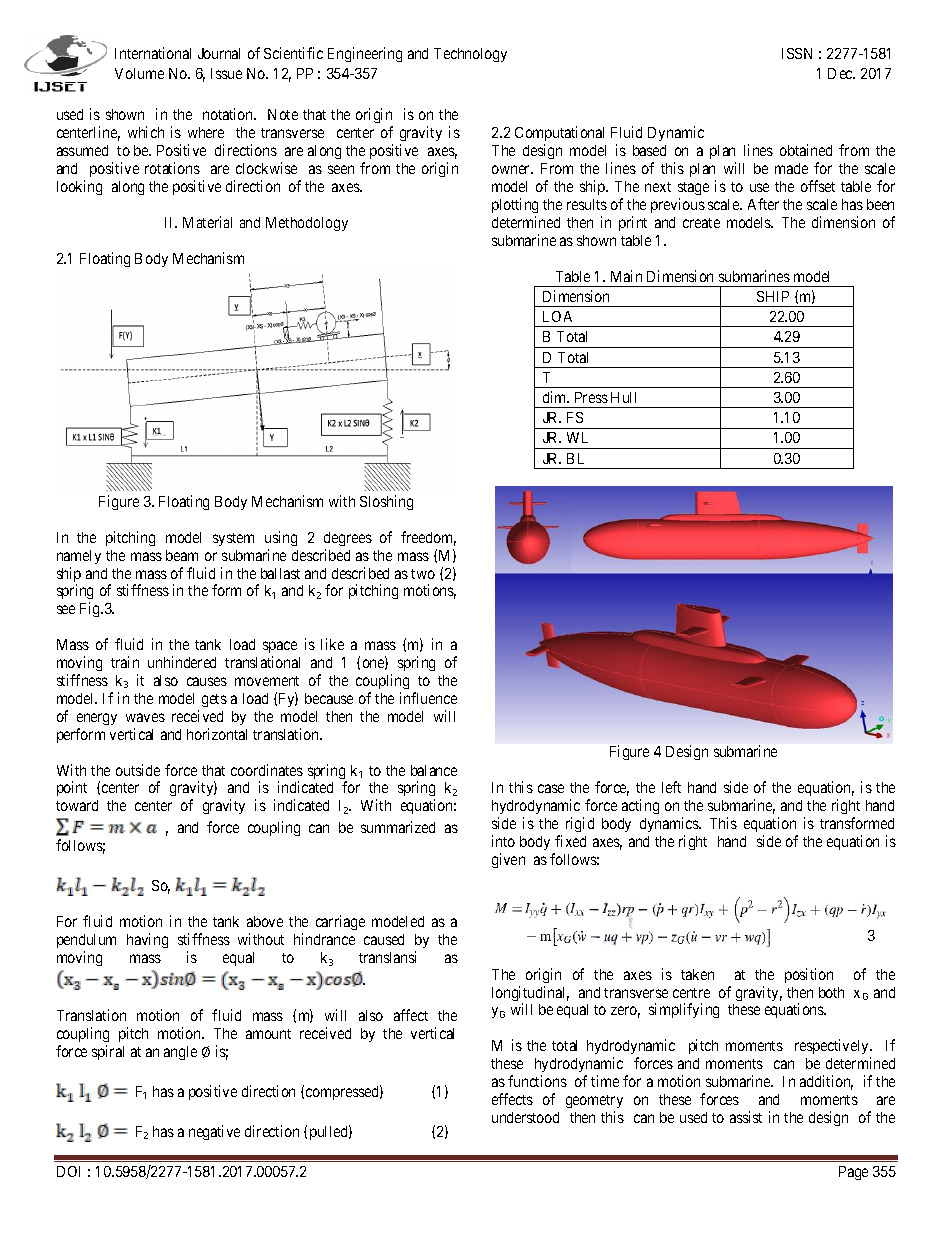  What do you see at coordinates (797, 53) in the image?
I see `ISSN` at bounding box center [797, 53].
